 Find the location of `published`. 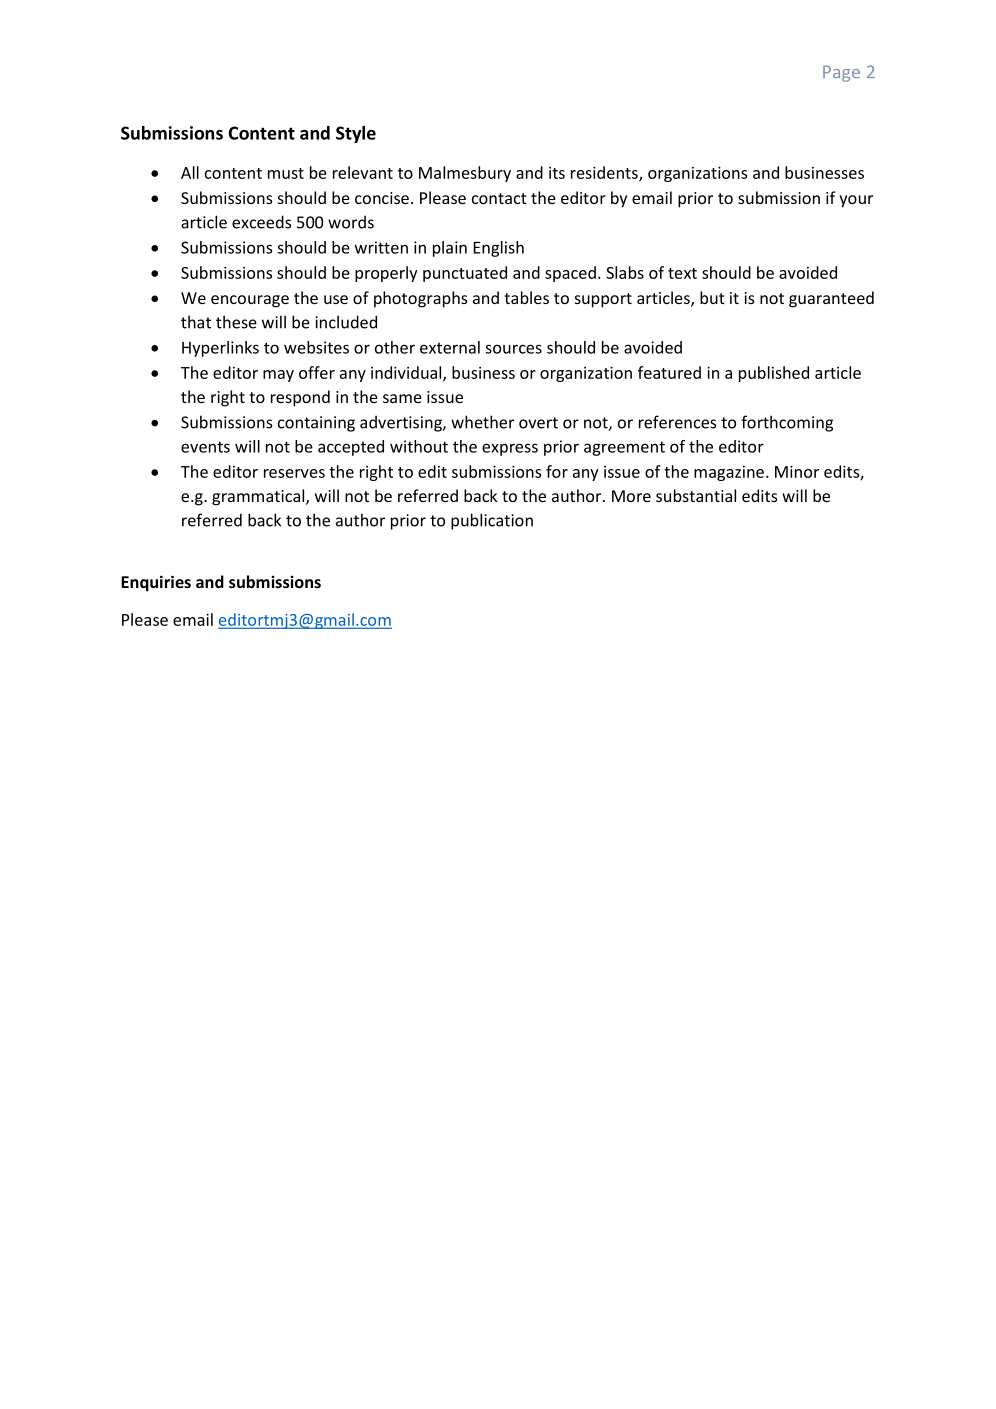

published is located at coordinates (774, 374).
